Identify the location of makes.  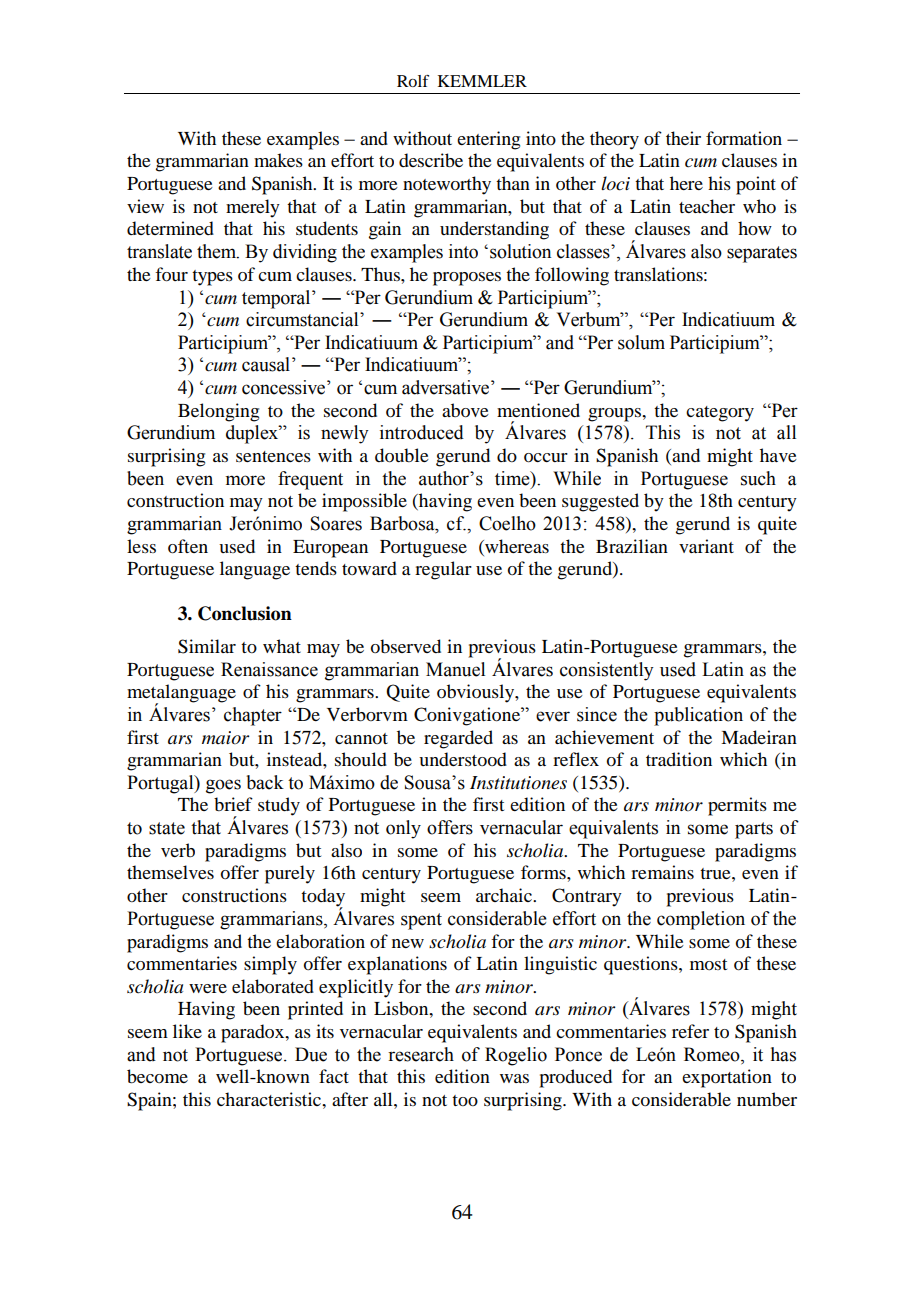
(278, 160).
